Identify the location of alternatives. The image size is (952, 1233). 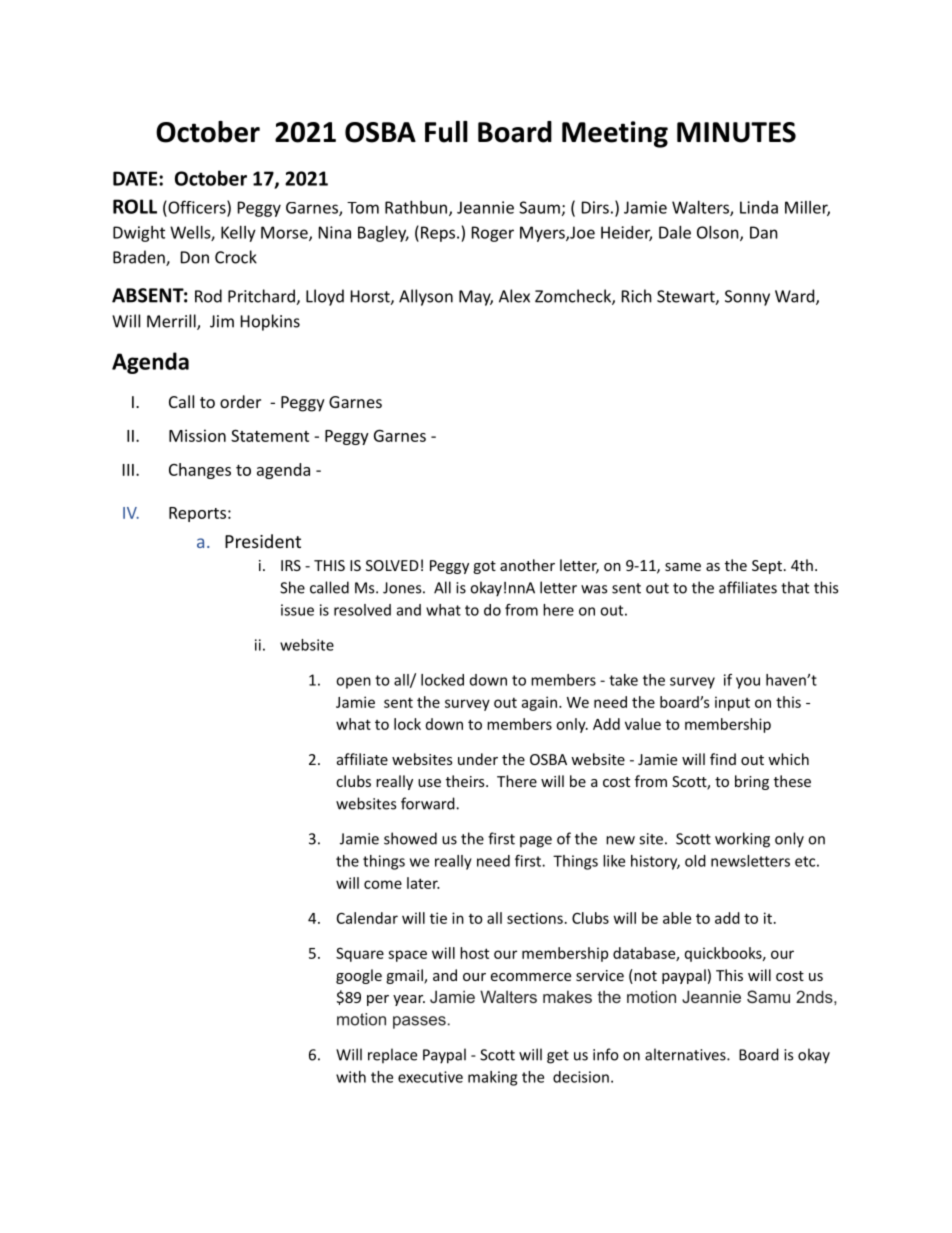
(686, 1054).
